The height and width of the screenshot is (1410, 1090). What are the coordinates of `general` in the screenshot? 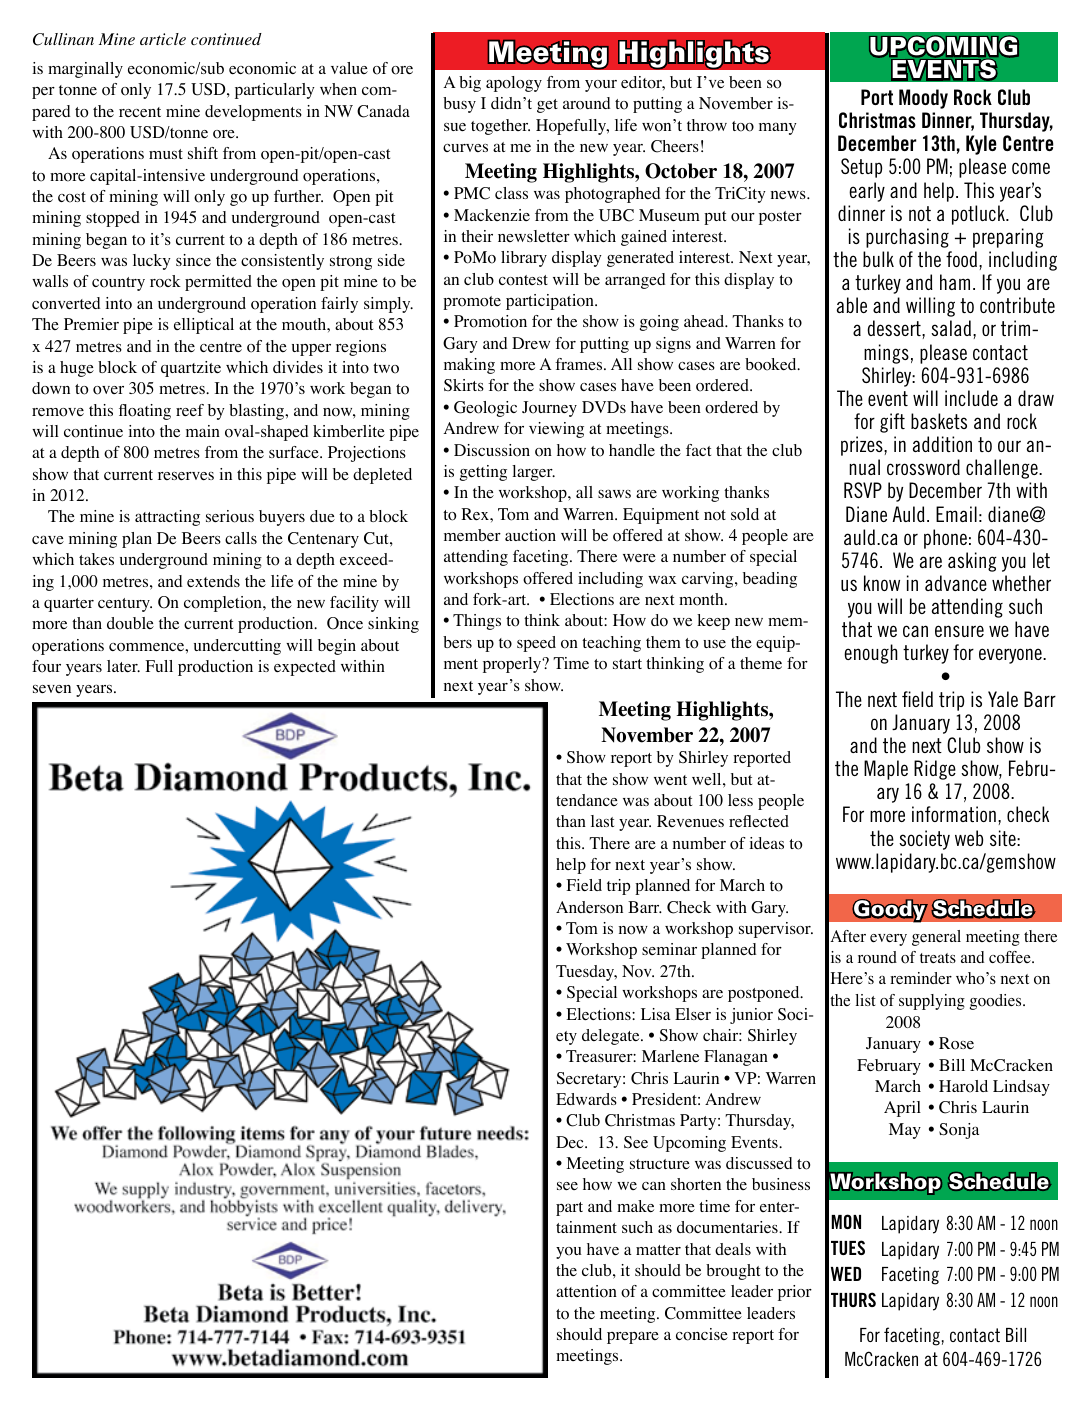 It's located at (936, 938).
